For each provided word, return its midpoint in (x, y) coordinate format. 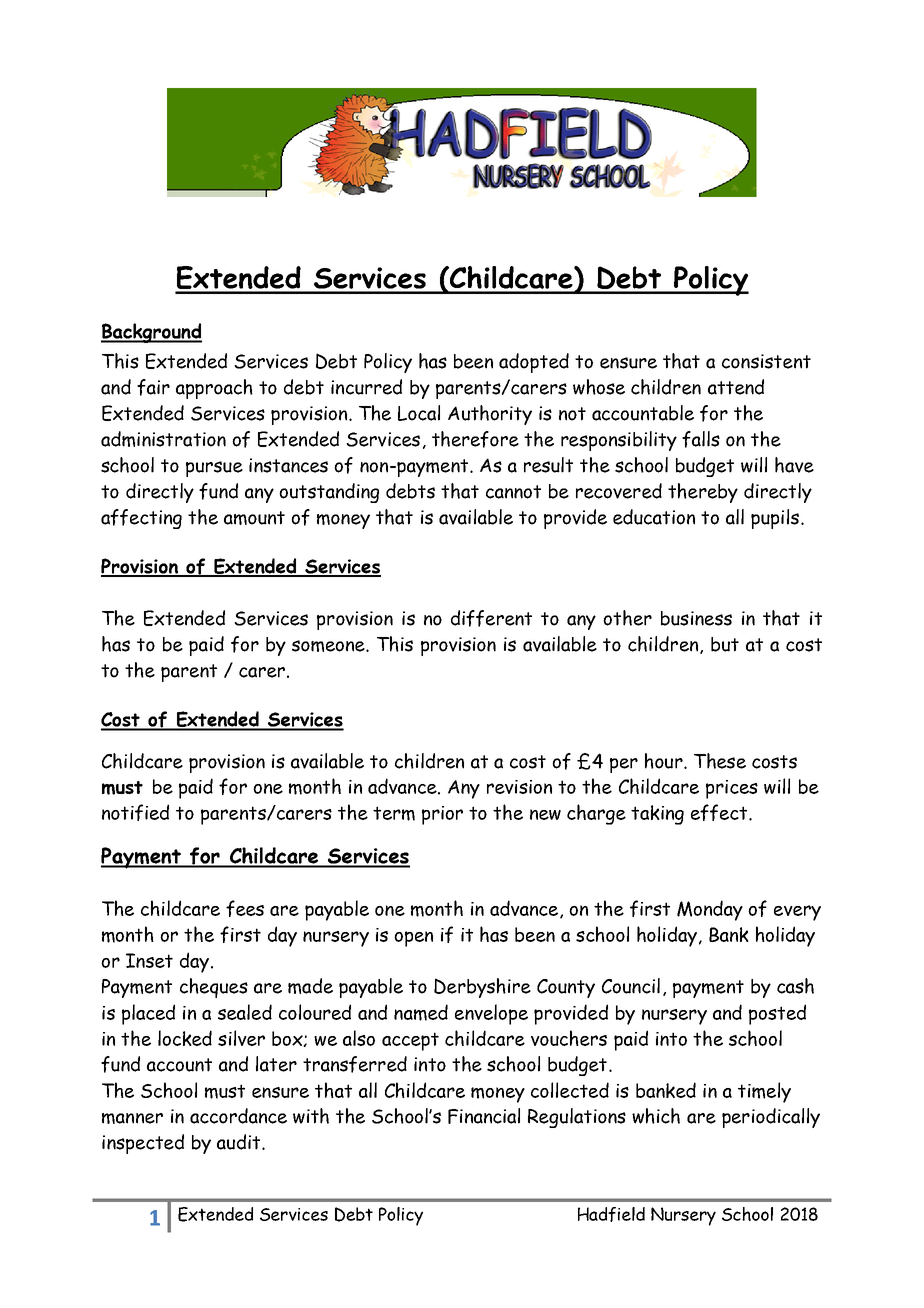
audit (240, 1142)
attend (736, 387)
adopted (534, 363)
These (720, 761)
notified (135, 812)
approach (214, 389)
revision (519, 787)
